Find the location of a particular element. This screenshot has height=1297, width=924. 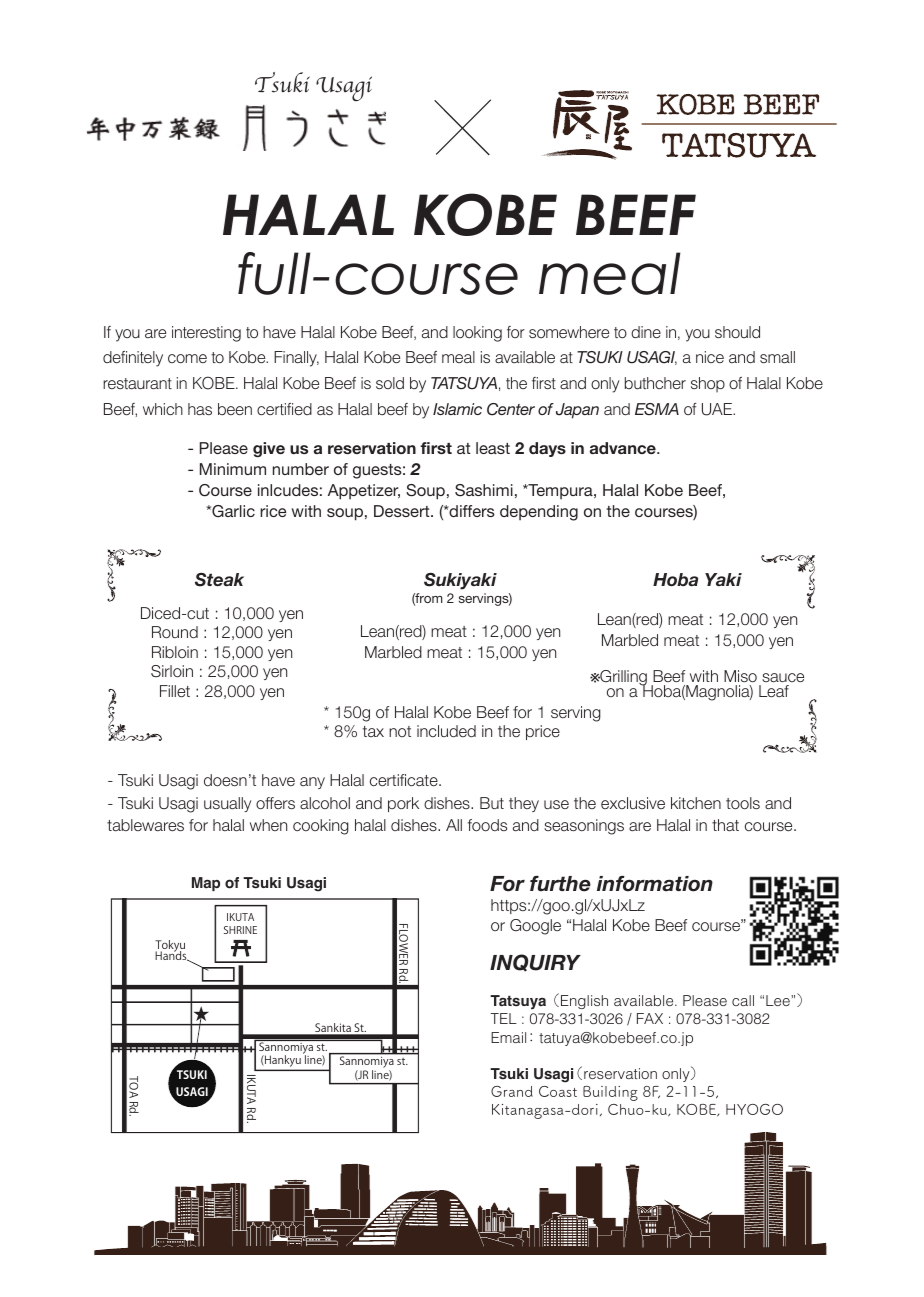

Steak is located at coordinates (219, 580).
